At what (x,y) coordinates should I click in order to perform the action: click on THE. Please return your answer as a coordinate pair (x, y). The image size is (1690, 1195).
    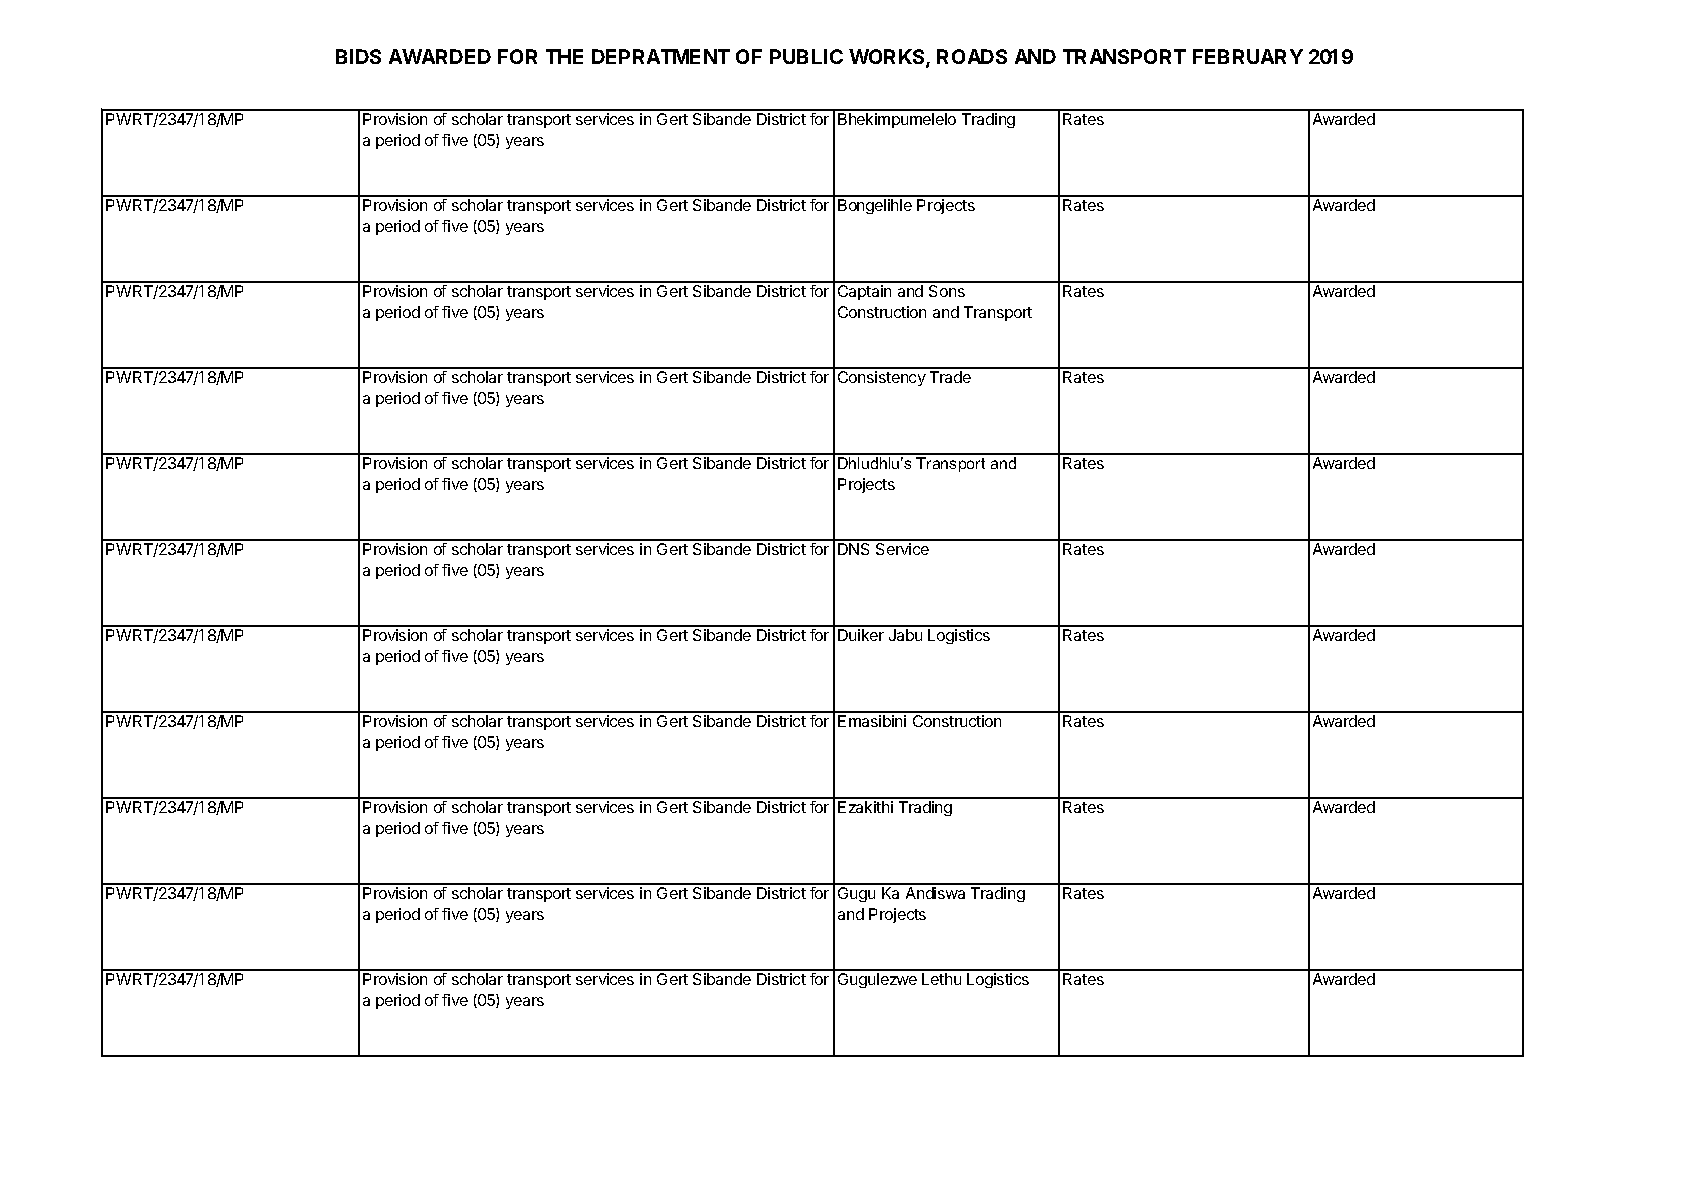
    Looking at the image, I should click on (564, 56).
